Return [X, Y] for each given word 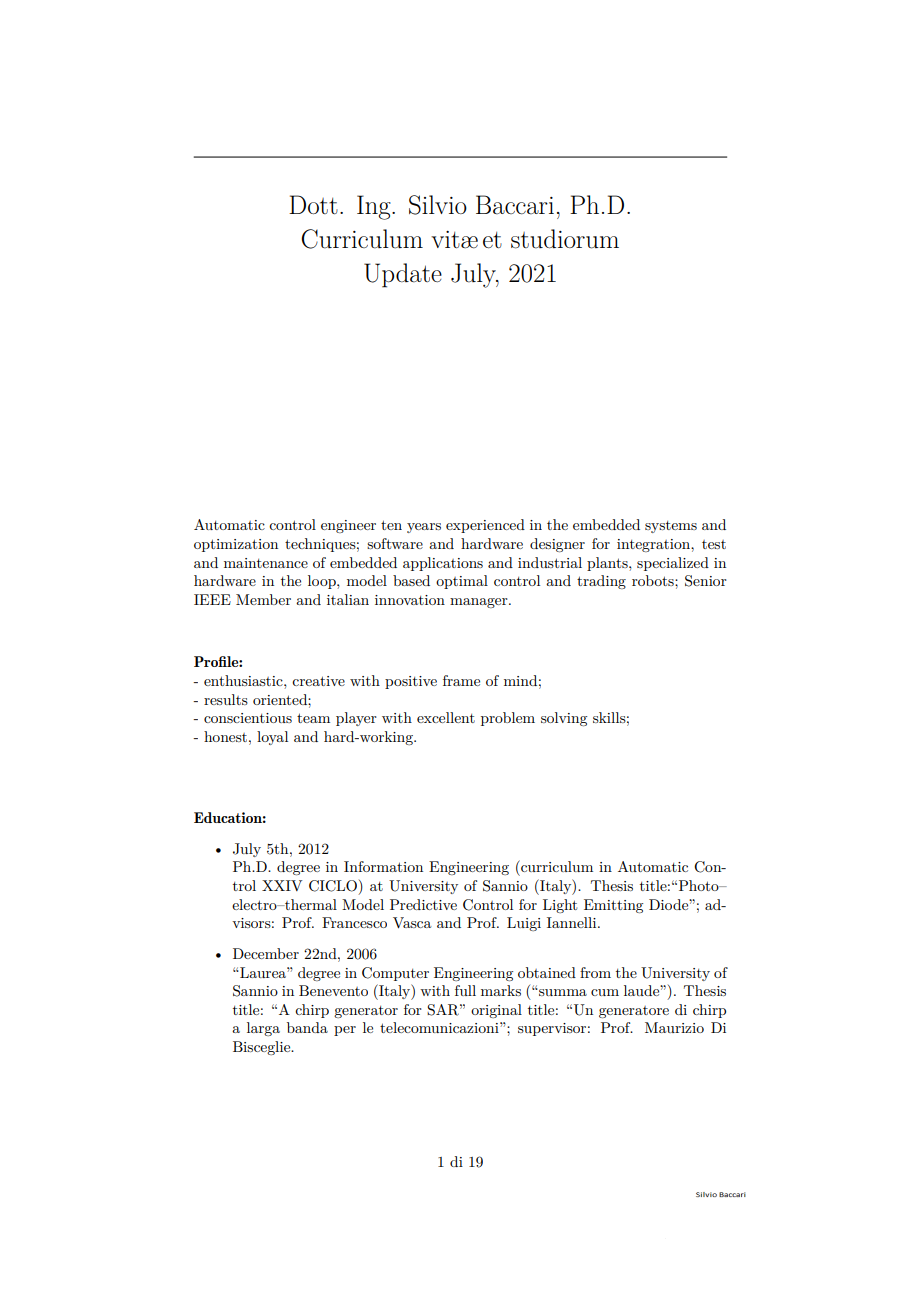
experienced [485, 526]
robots [654, 580]
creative [318, 681]
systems [671, 527]
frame [461, 680]
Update [403, 275]
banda [307, 1027]
